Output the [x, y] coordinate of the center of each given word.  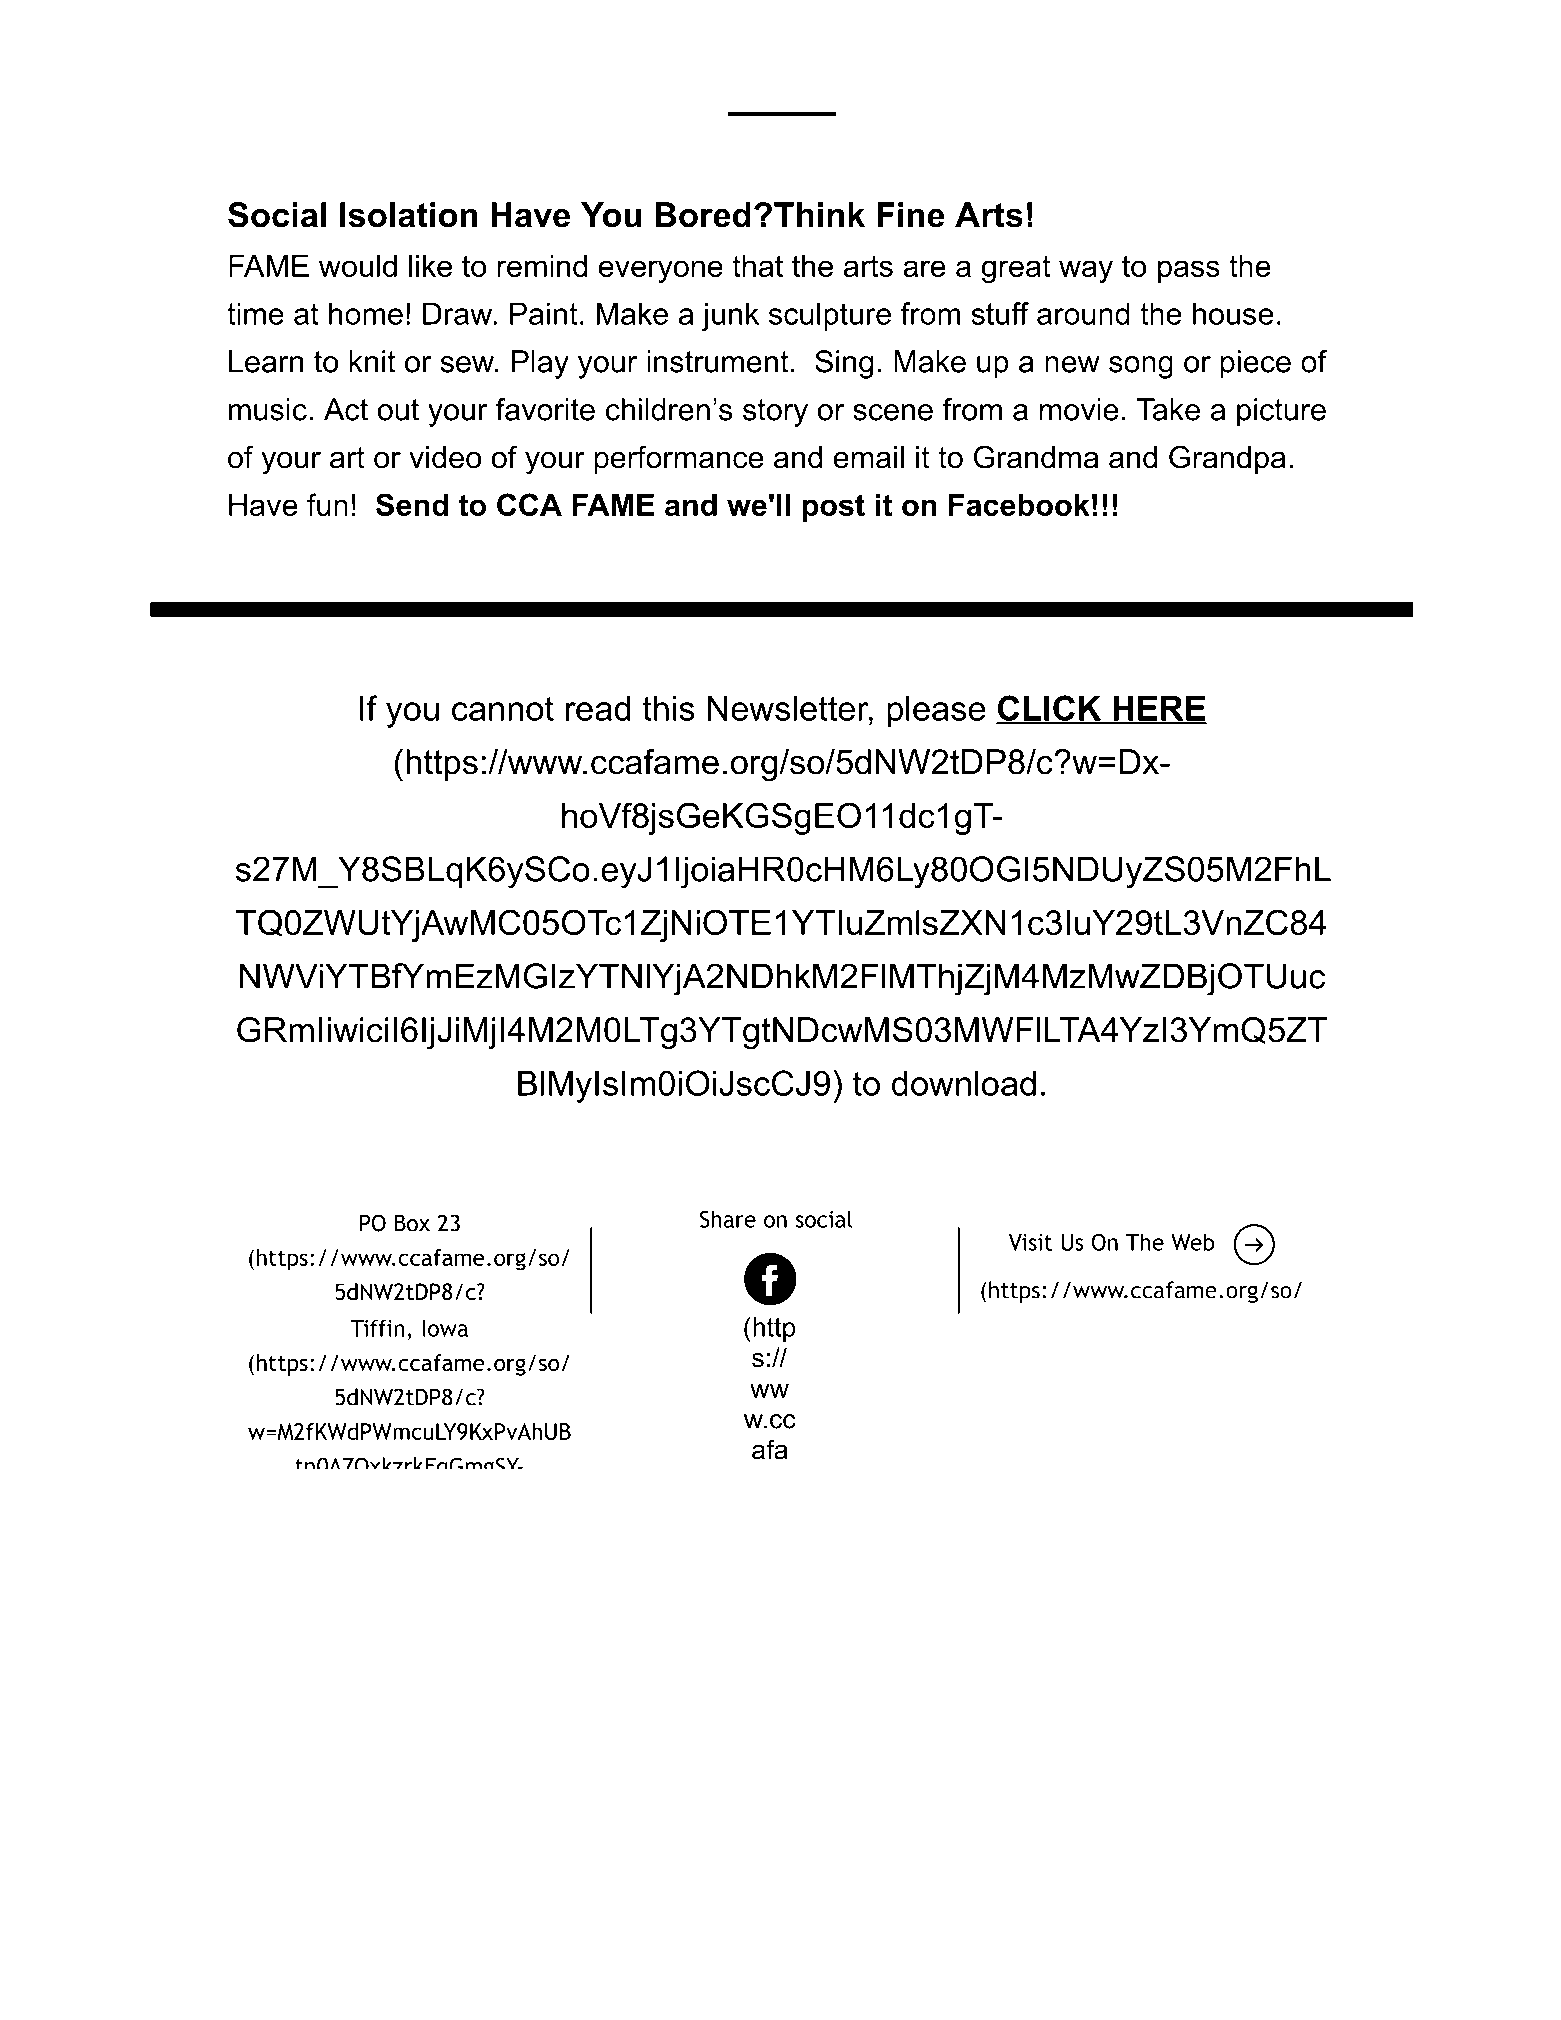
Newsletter [789, 708]
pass [1189, 271]
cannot [503, 709]
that [757, 266]
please [936, 712]
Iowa [445, 1328]
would [358, 266]
